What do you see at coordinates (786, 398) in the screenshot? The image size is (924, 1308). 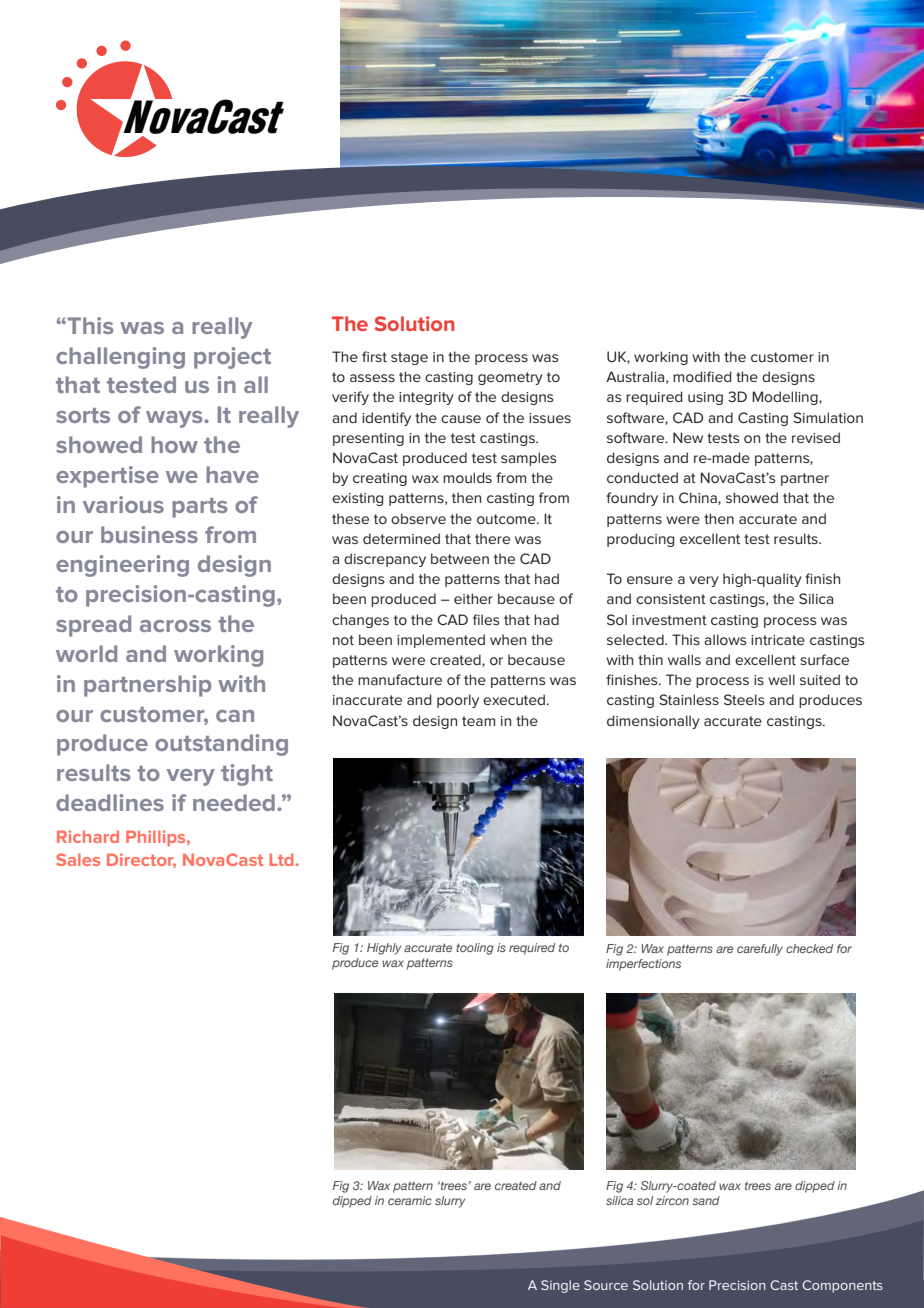 I see `Modelling` at bounding box center [786, 398].
